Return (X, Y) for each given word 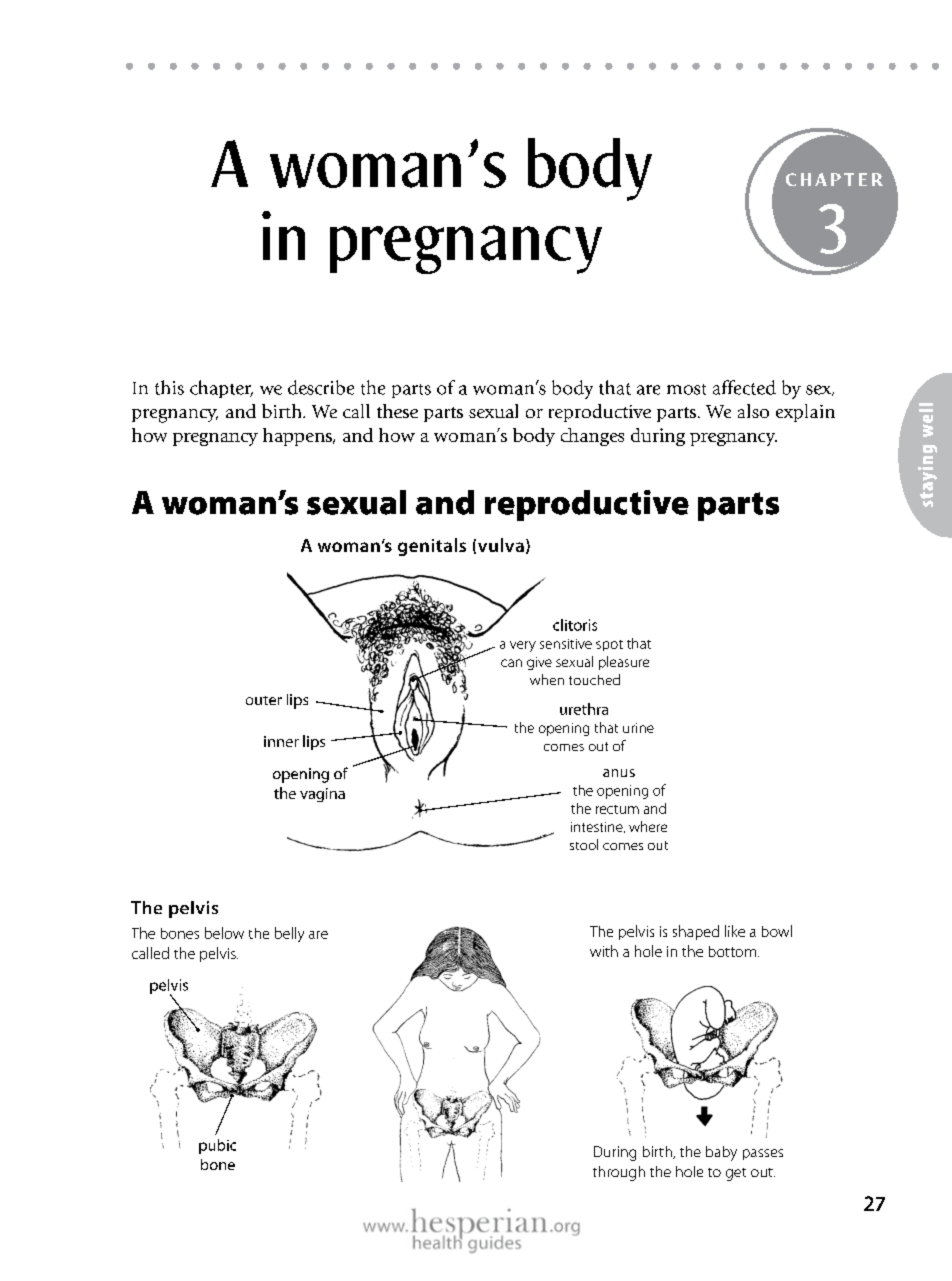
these (397, 411)
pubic (217, 1146)
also (753, 411)
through (619, 1173)
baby (721, 1153)
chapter (221, 389)
